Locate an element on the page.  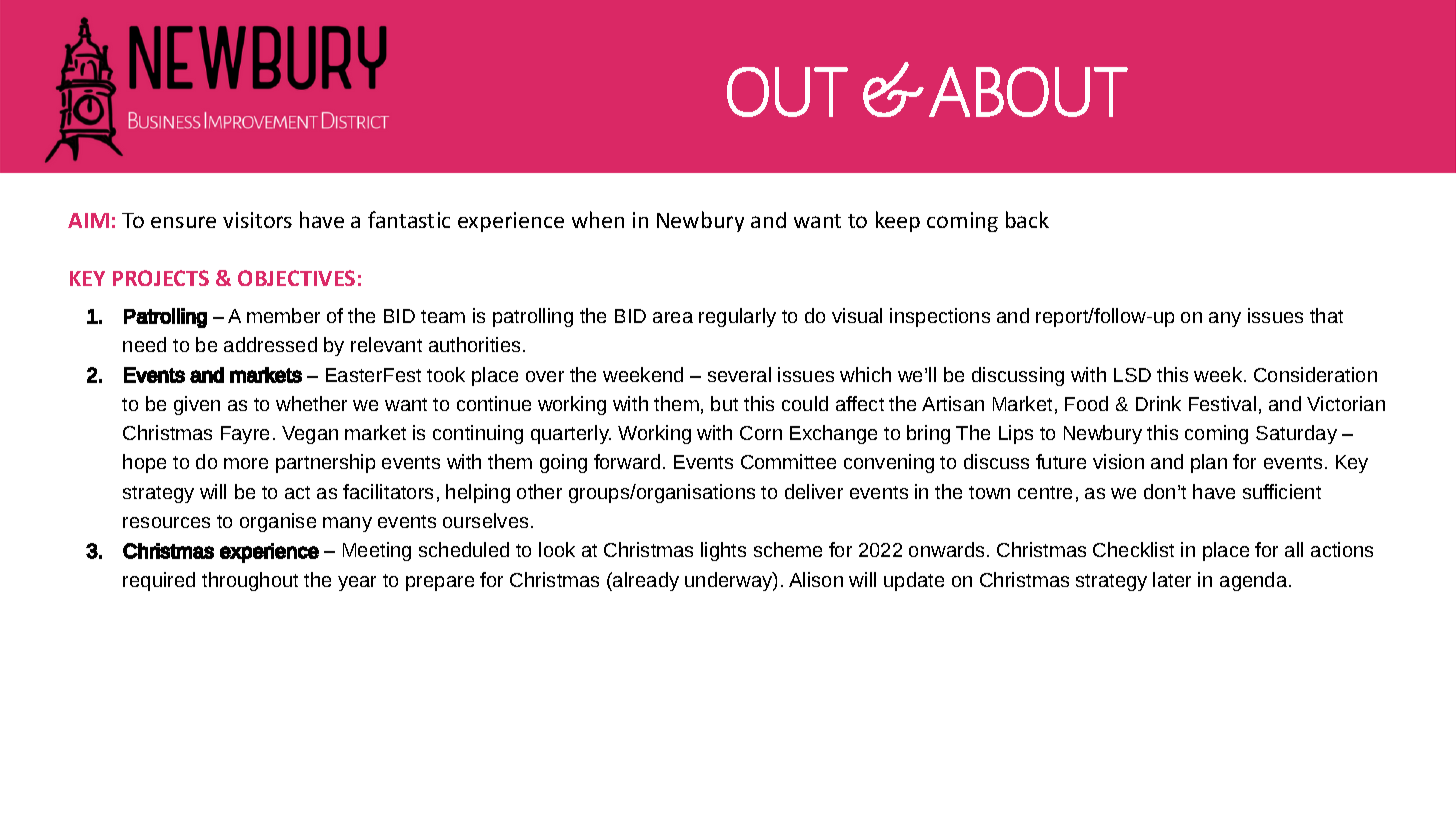
but is located at coordinates (724, 403).
